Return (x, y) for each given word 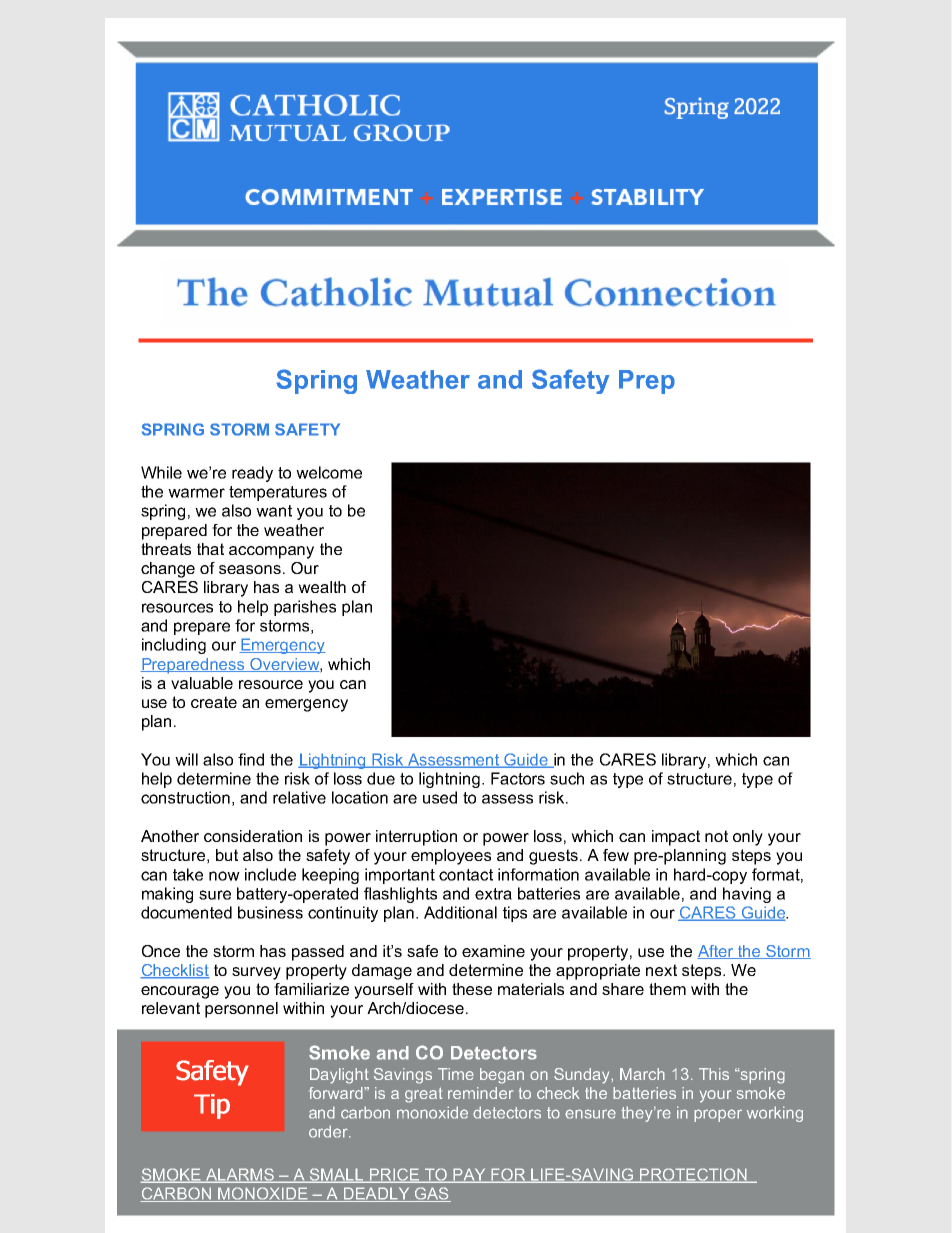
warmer (196, 493)
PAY (469, 1175)
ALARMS (240, 1175)
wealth (322, 587)
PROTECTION (693, 1175)
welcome (329, 472)
